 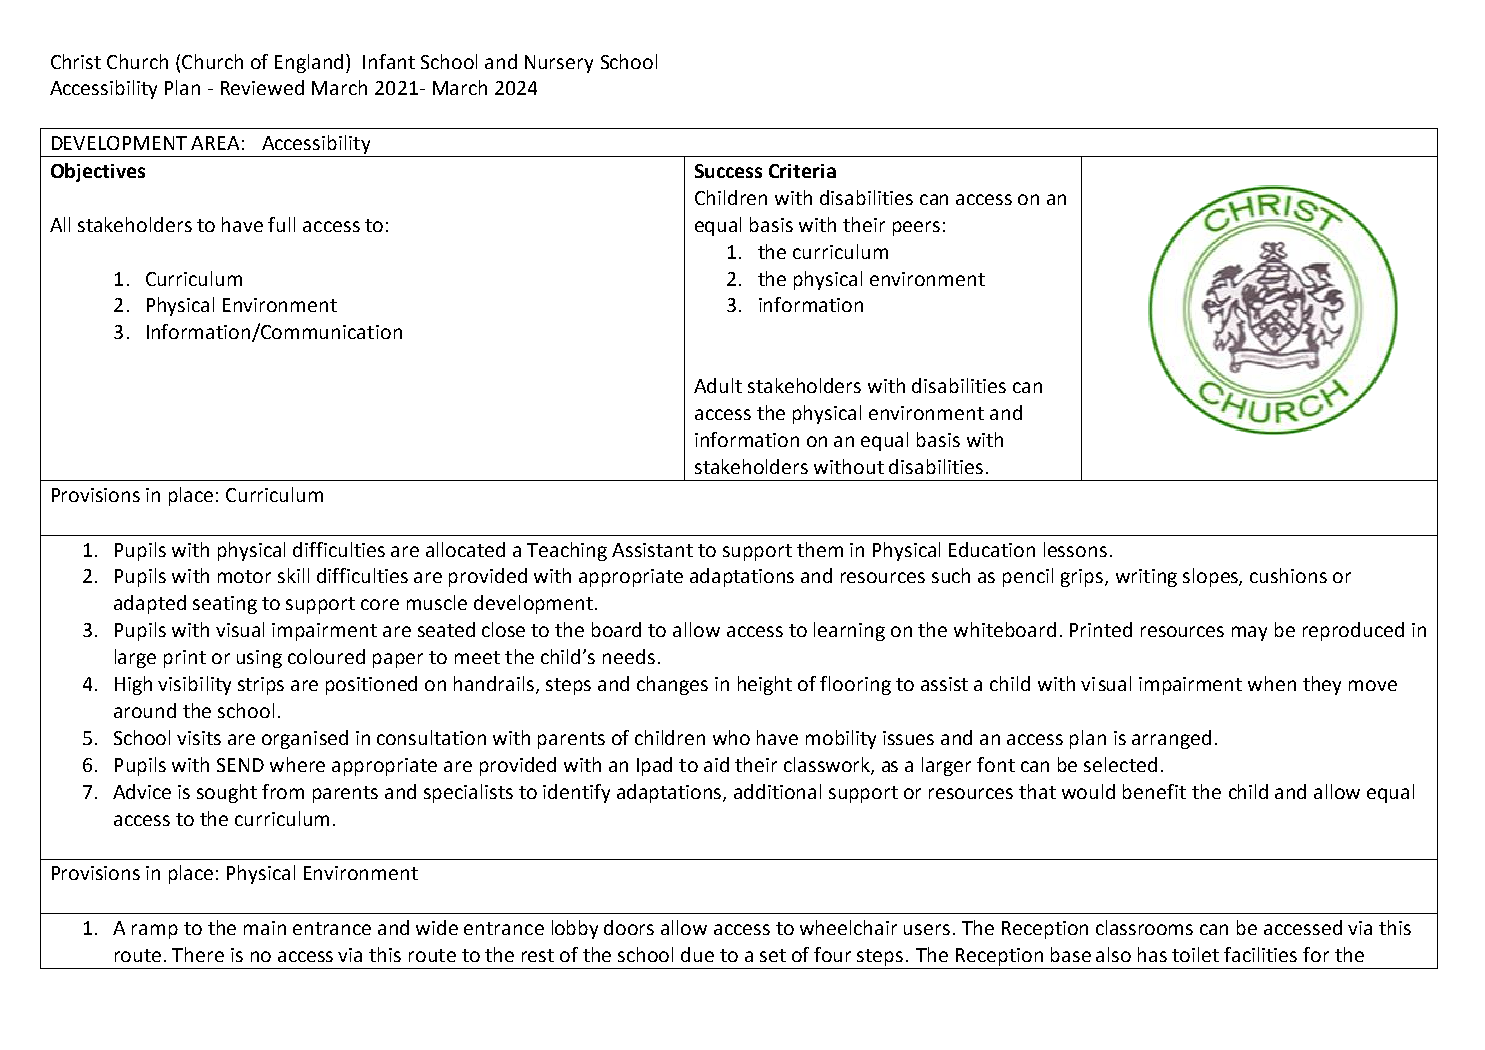 What do you see at coordinates (697, 954) in the document?
I see `due` at bounding box center [697, 954].
